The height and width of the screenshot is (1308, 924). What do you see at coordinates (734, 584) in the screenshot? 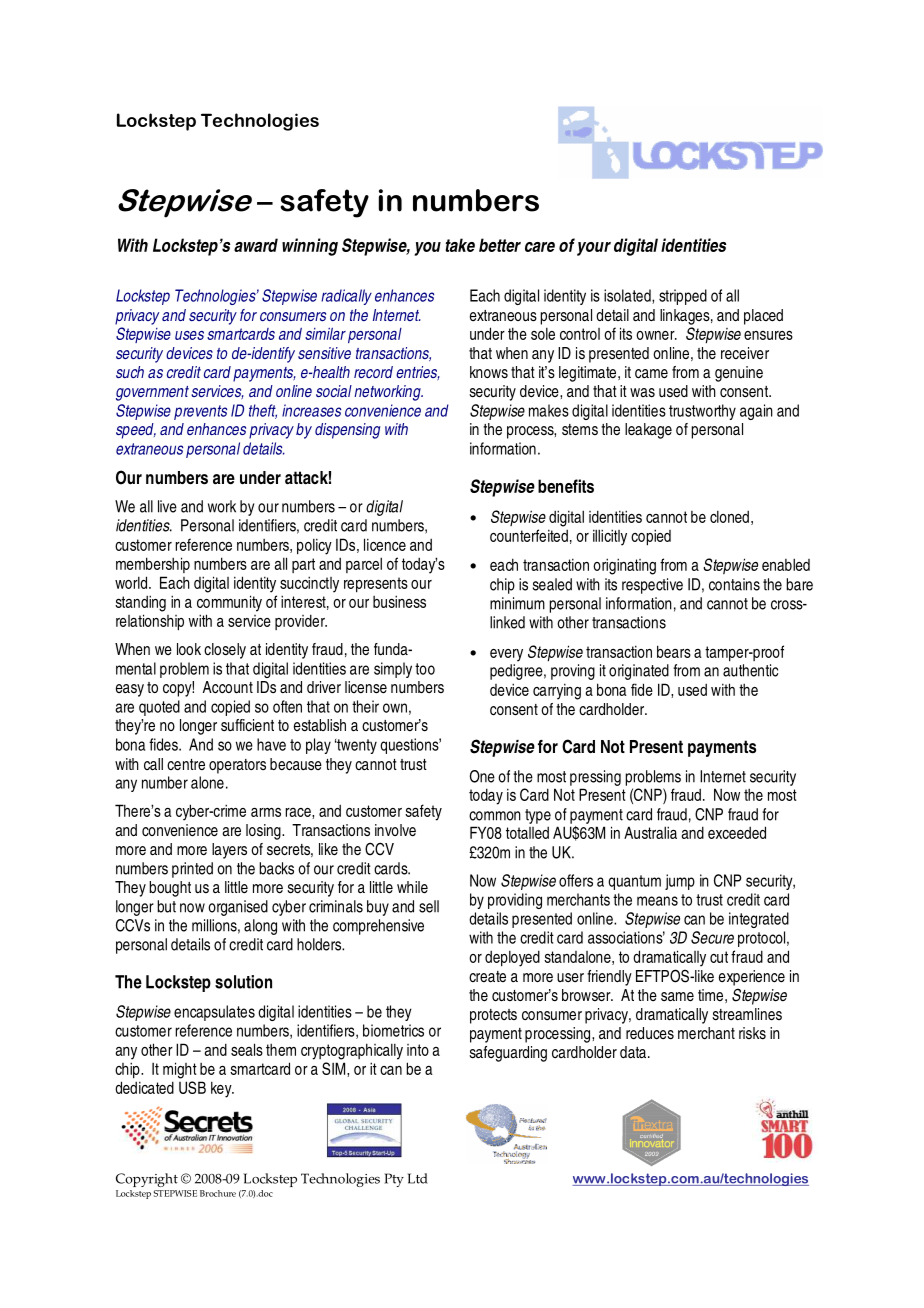
I see `contains` at bounding box center [734, 584].
